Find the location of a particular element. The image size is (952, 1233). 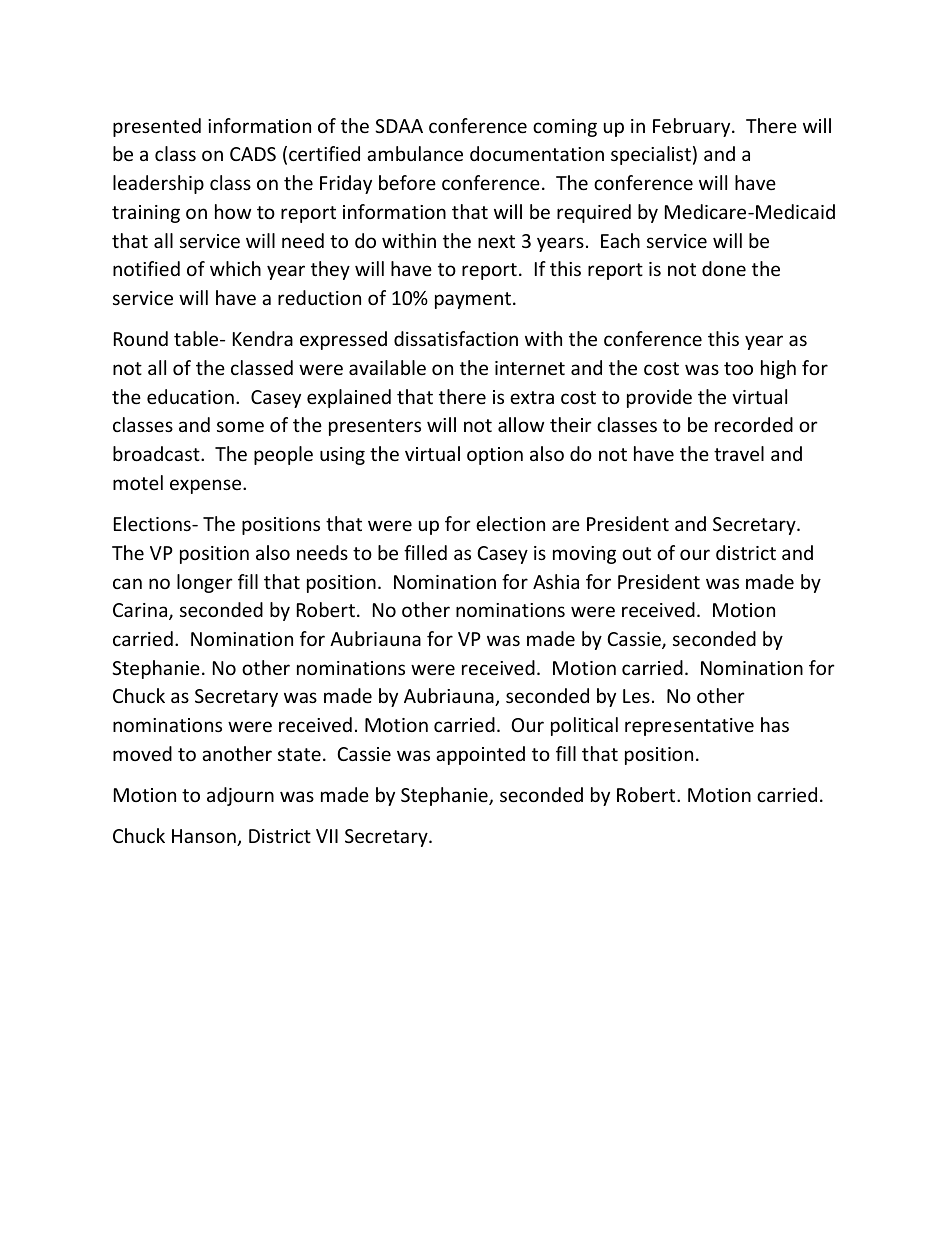

appointed is located at coordinates (480, 755).
